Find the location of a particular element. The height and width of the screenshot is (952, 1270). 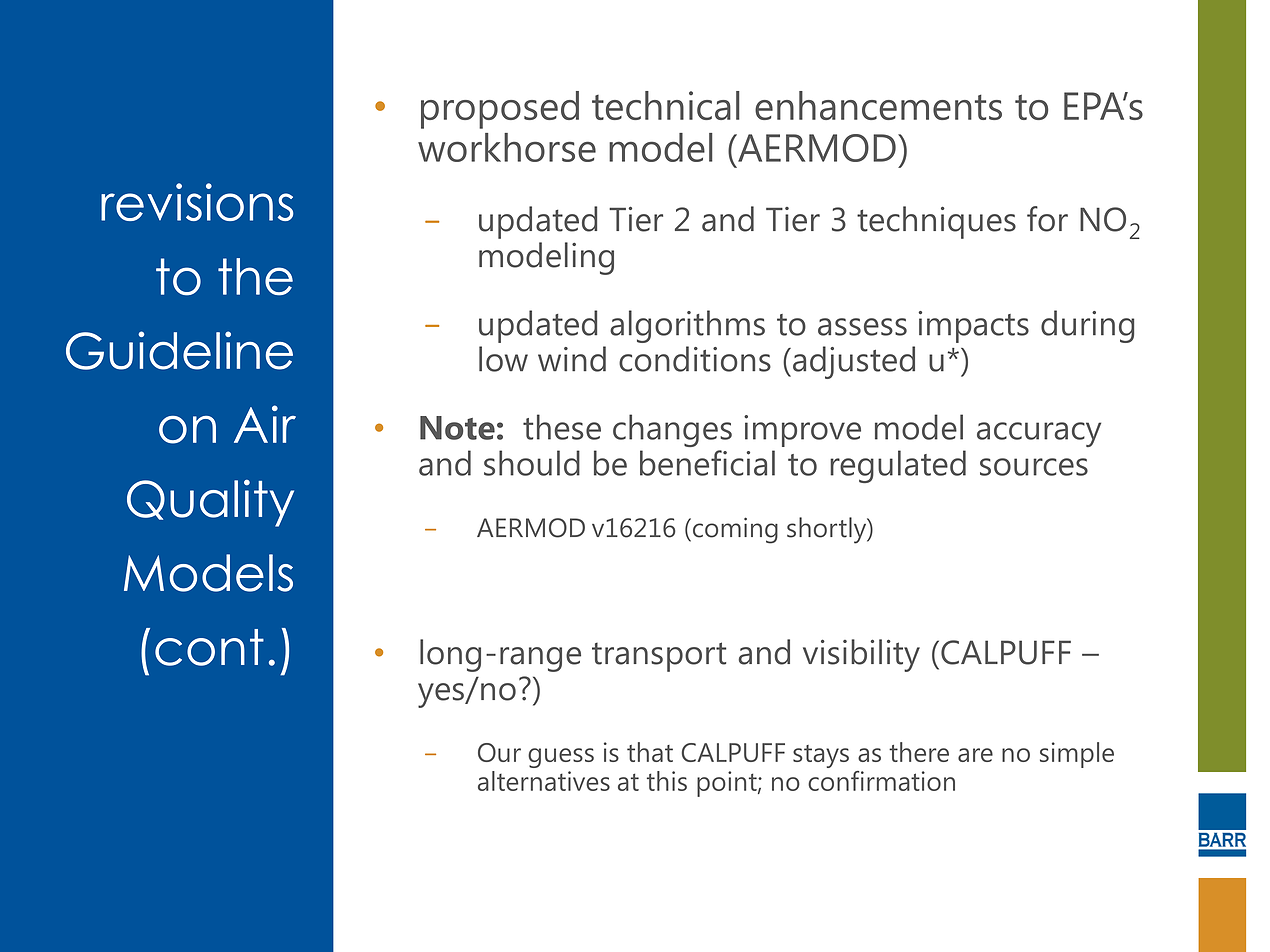

alternatives is located at coordinates (544, 781).
